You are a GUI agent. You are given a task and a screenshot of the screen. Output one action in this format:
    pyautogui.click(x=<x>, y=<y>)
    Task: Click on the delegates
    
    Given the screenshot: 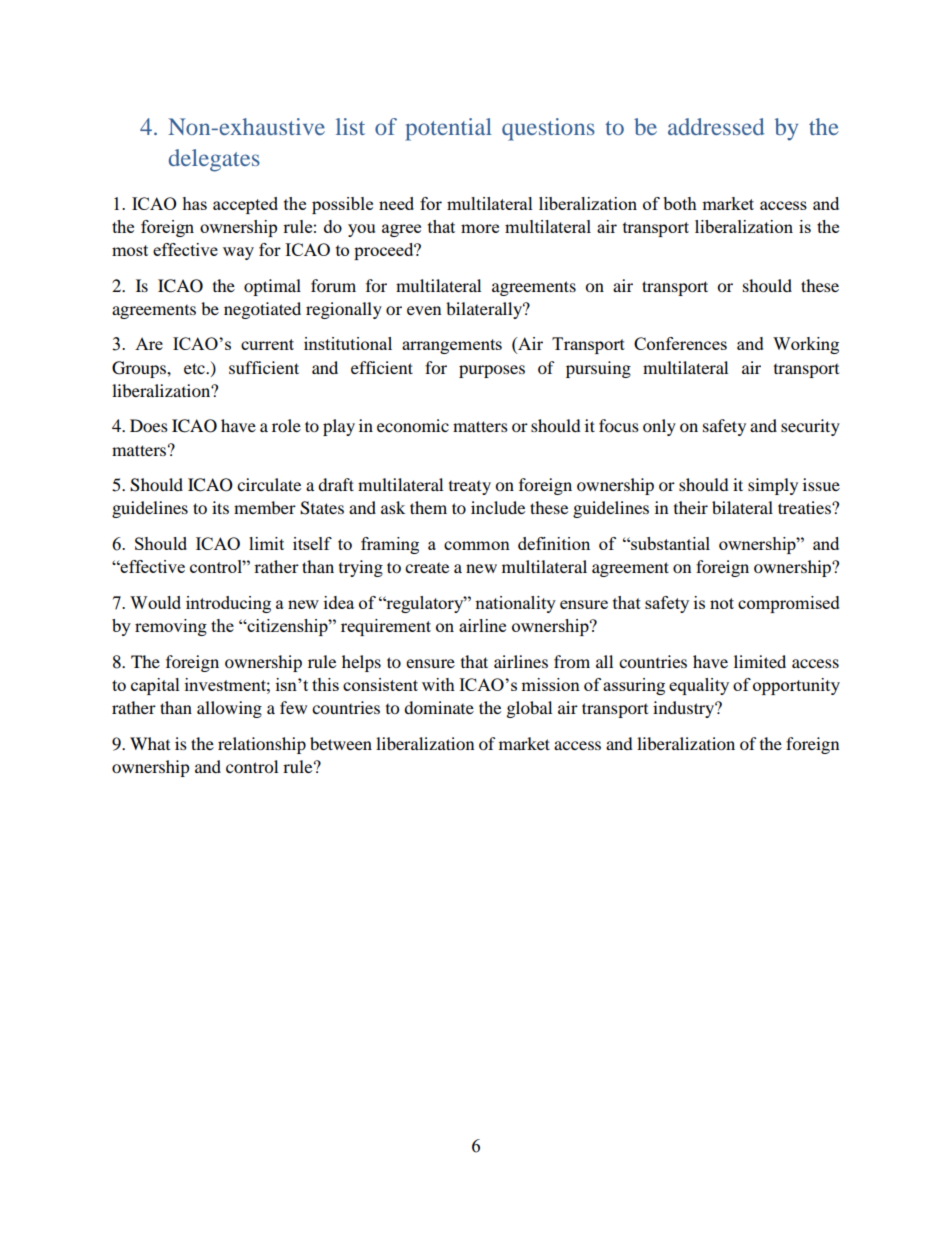 What is the action you would take?
    pyautogui.click(x=214, y=160)
